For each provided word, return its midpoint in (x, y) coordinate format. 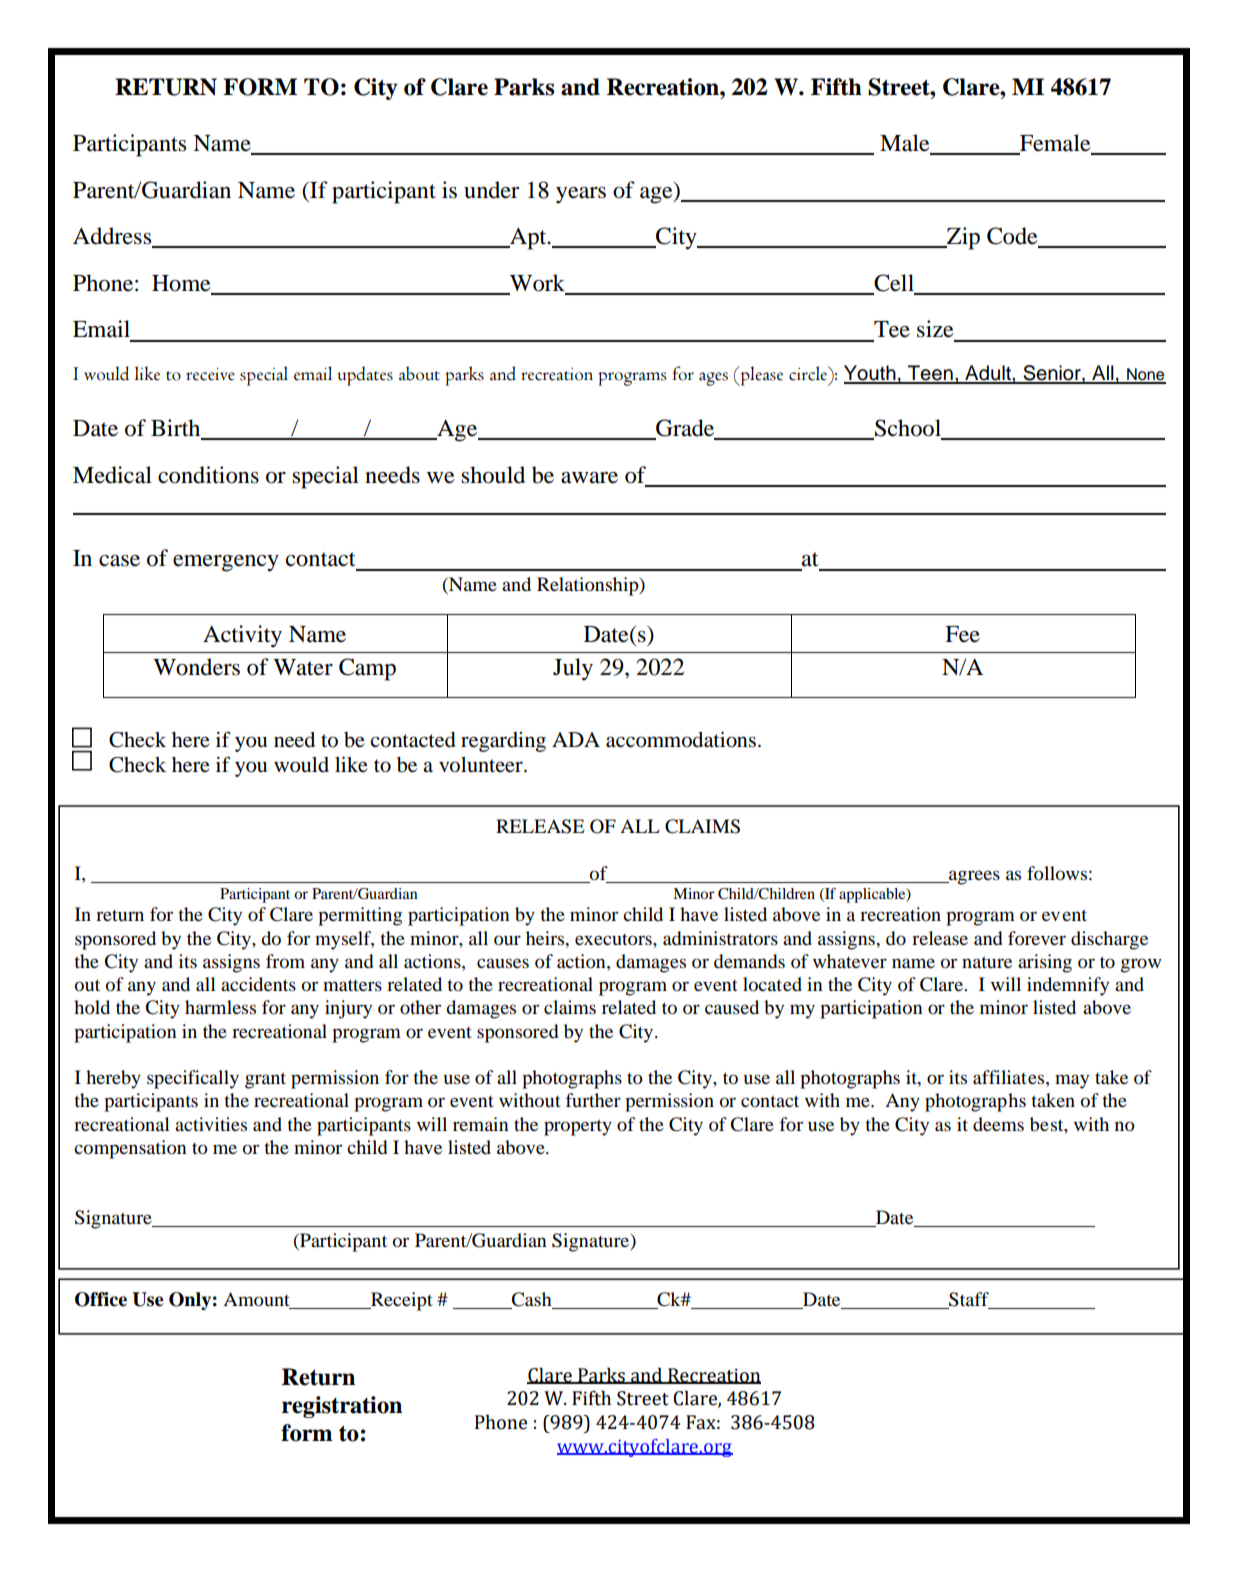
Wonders (196, 667)
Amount (257, 1300)
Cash (532, 1300)
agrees (973, 877)
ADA (576, 739)
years (581, 195)
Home (181, 283)
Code (1013, 237)
